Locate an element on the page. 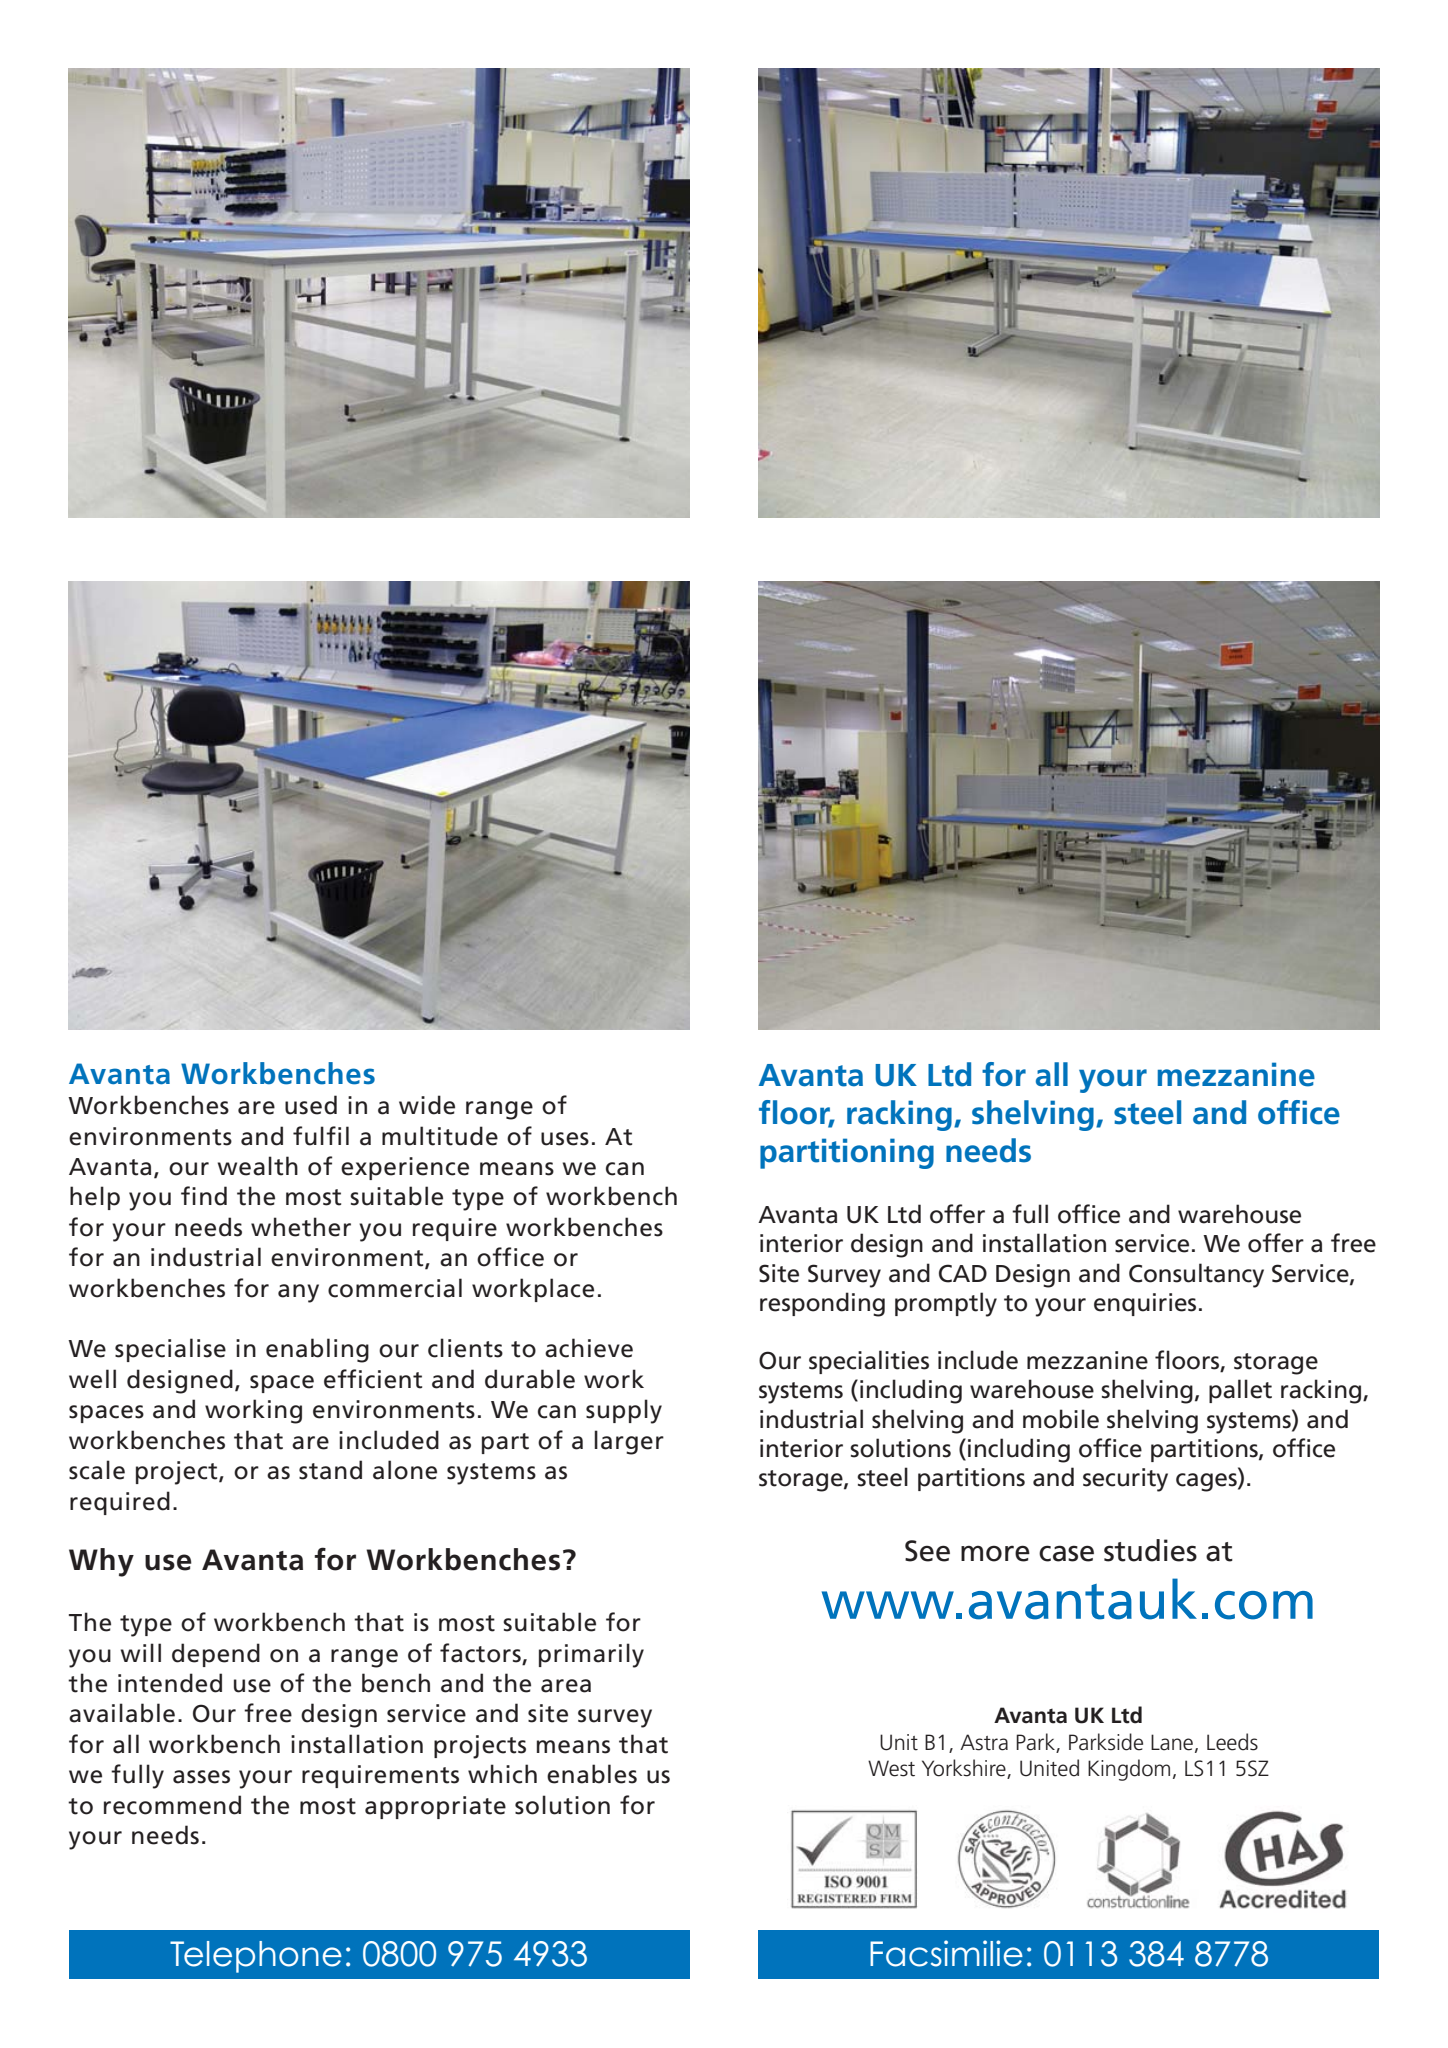 Image resolution: width=1448 pixels, height=2048 pixels. Telephone is located at coordinates (256, 1957).
